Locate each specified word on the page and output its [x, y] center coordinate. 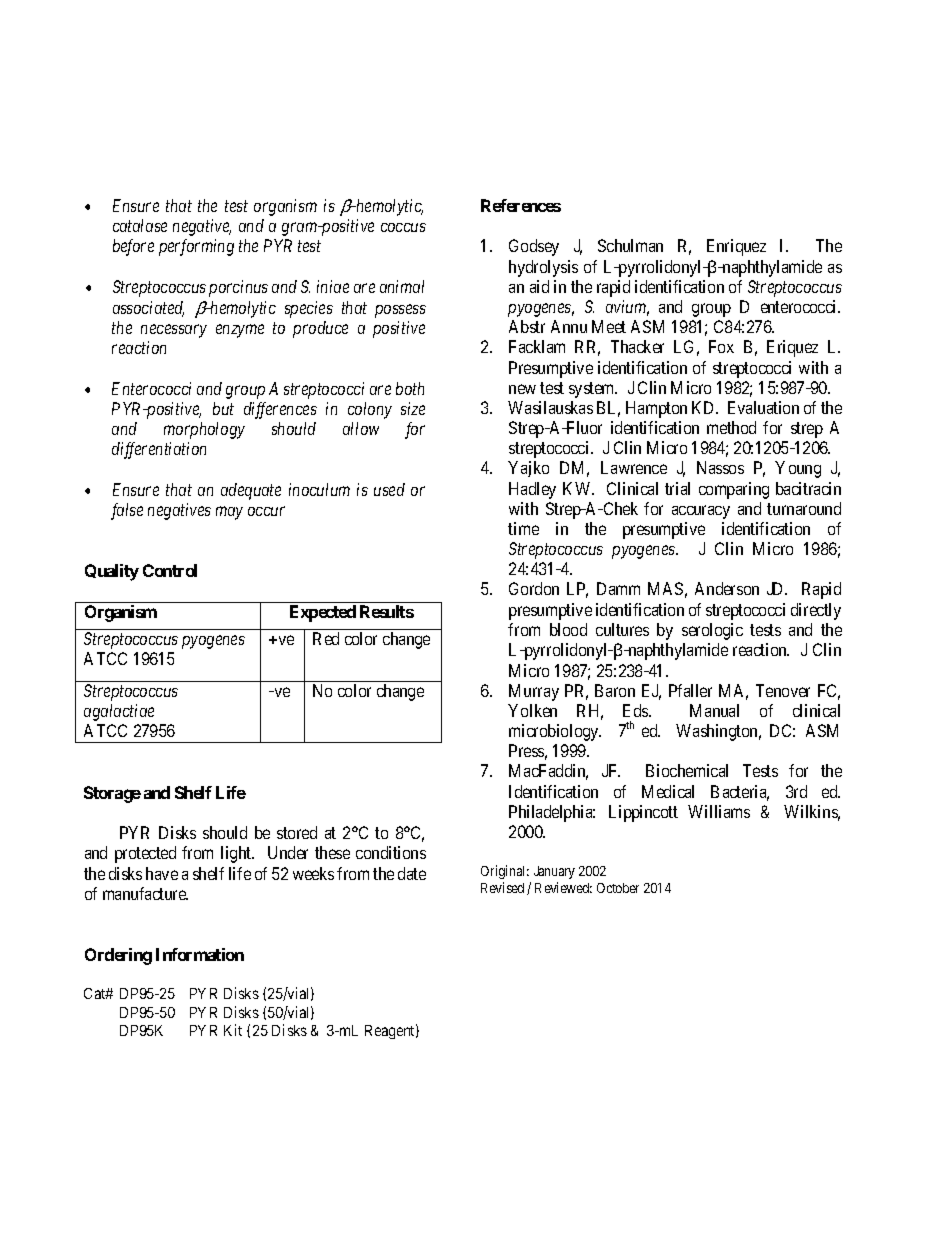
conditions [391, 852]
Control [170, 570]
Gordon [534, 588]
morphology [204, 430]
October [618, 888]
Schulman [630, 245]
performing [196, 247]
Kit [233, 1030]
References [521, 205]
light [237, 854]
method [731, 427]
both [410, 388]
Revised [502, 887]
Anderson [727, 588]
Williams [719, 811]
